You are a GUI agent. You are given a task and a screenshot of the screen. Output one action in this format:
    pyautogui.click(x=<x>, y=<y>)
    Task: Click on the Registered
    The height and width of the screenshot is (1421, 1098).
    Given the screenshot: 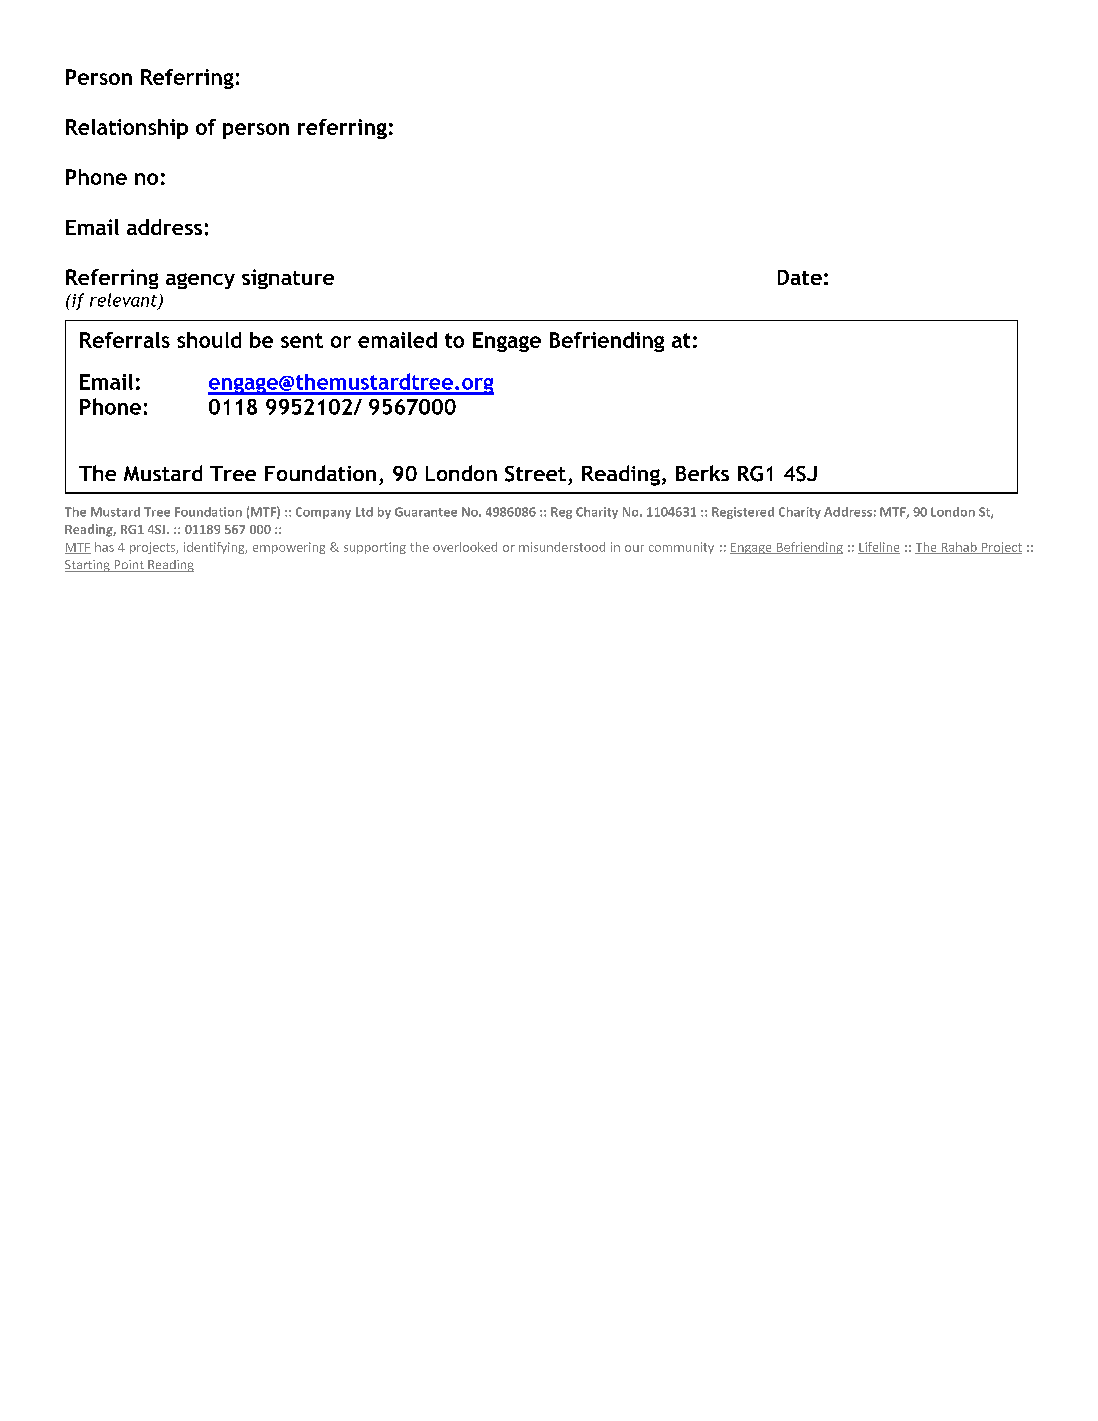 What is the action you would take?
    pyautogui.click(x=743, y=513)
